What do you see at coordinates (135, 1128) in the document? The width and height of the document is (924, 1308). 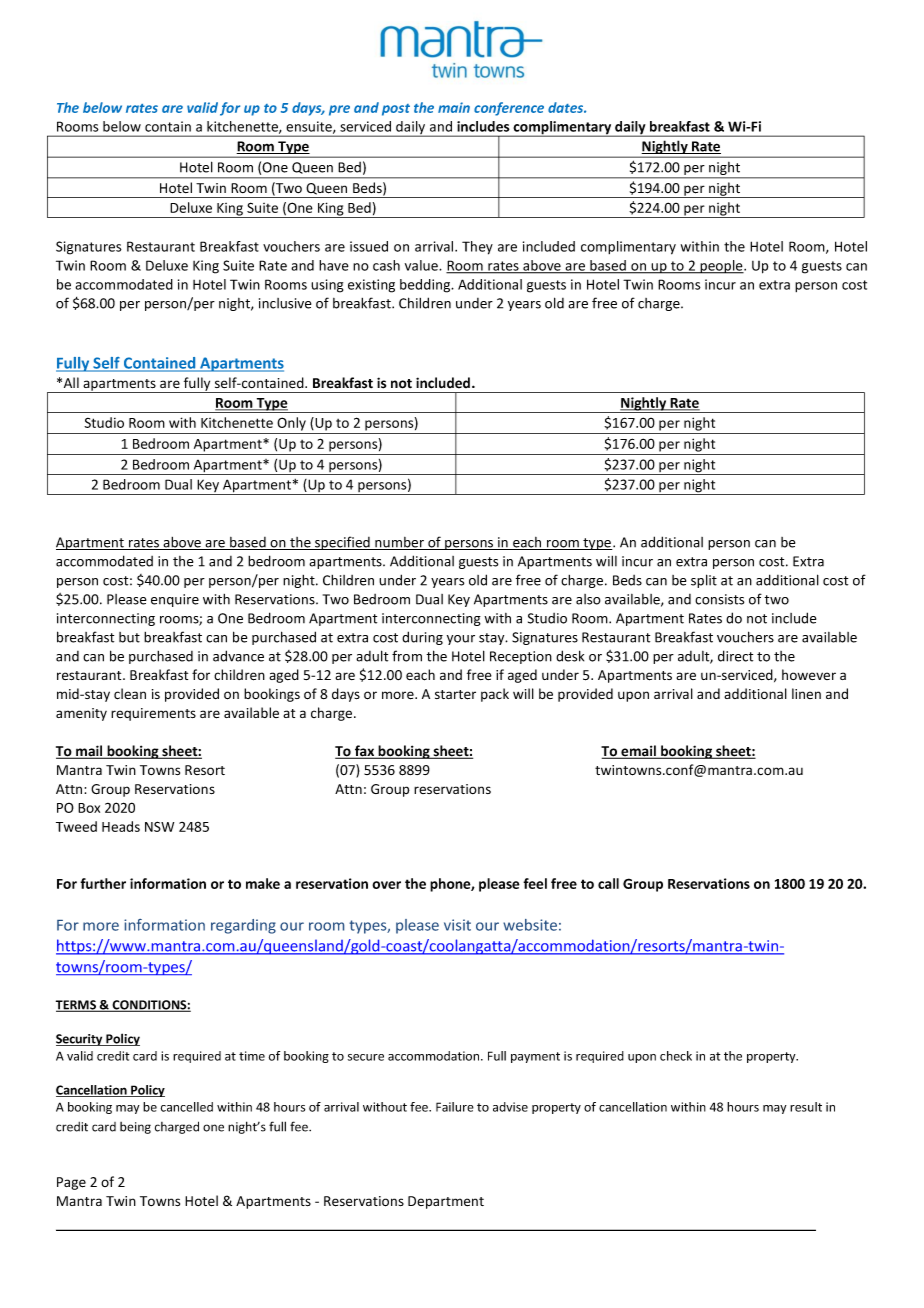 I see `being` at bounding box center [135, 1128].
